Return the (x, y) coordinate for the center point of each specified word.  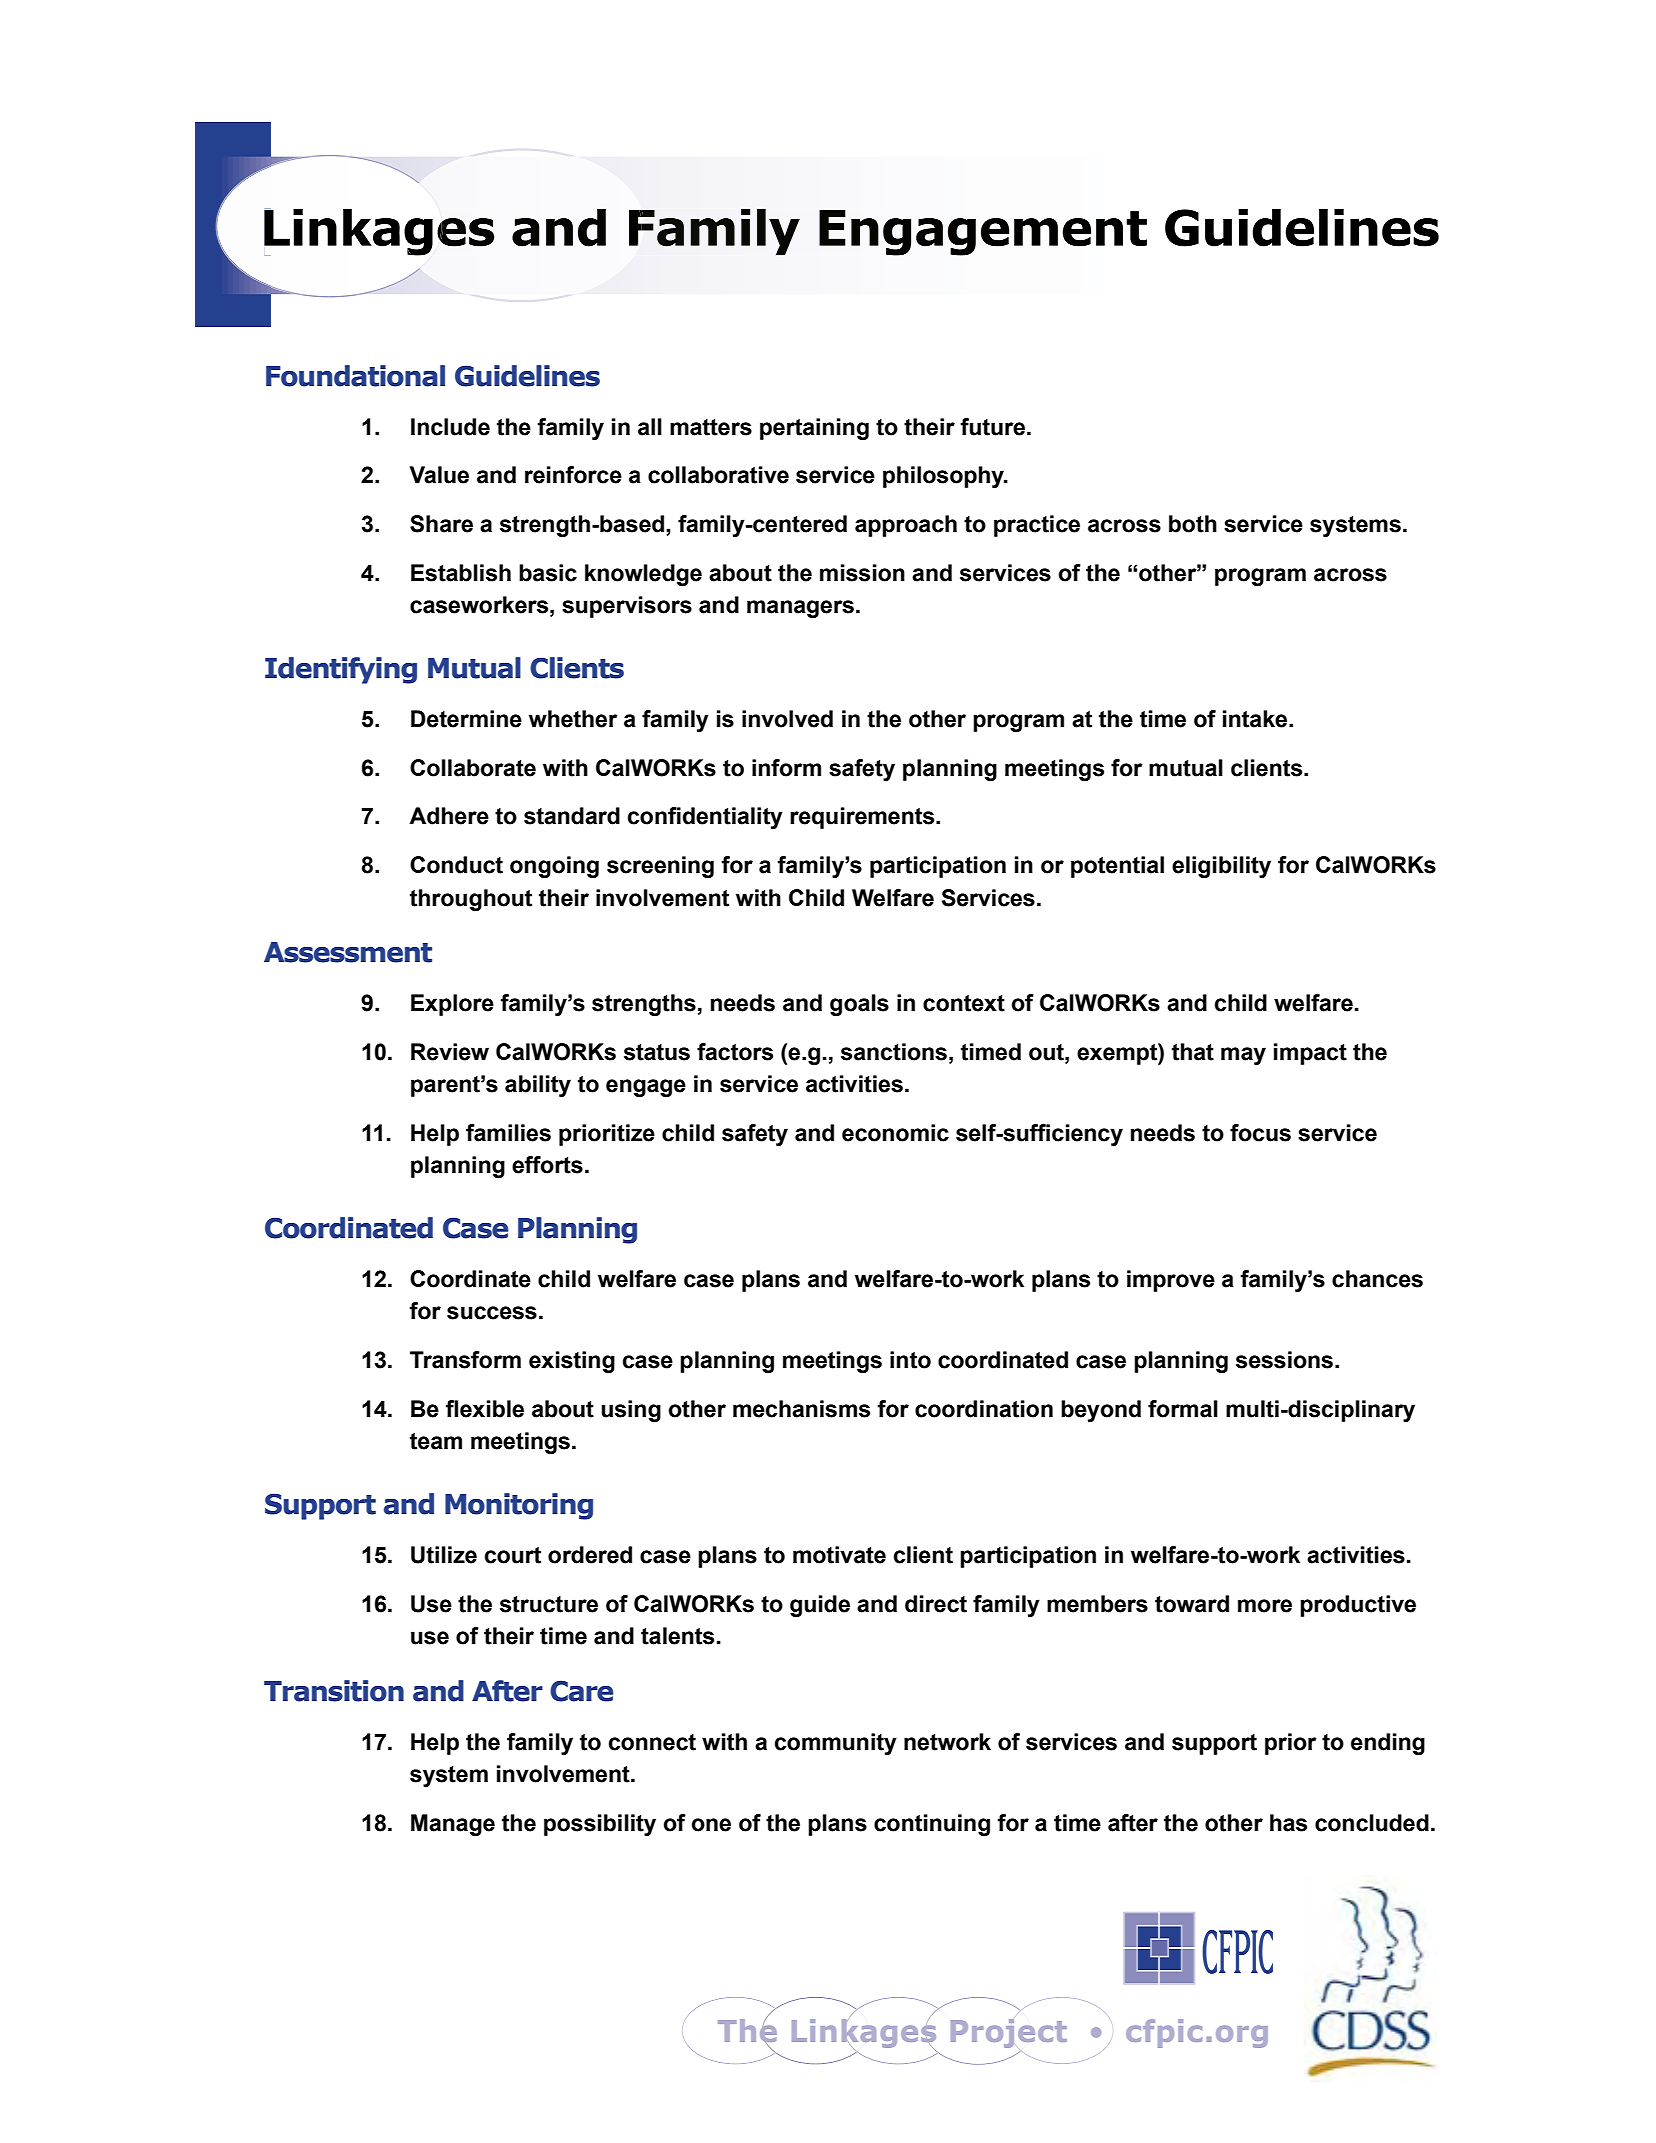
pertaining (814, 429)
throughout (471, 900)
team (436, 1441)
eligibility (1221, 867)
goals (859, 1005)
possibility (600, 1825)
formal (1183, 1409)
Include (450, 427)
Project (1009, 2033)
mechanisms (801, 1409)
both (1193, 524)
